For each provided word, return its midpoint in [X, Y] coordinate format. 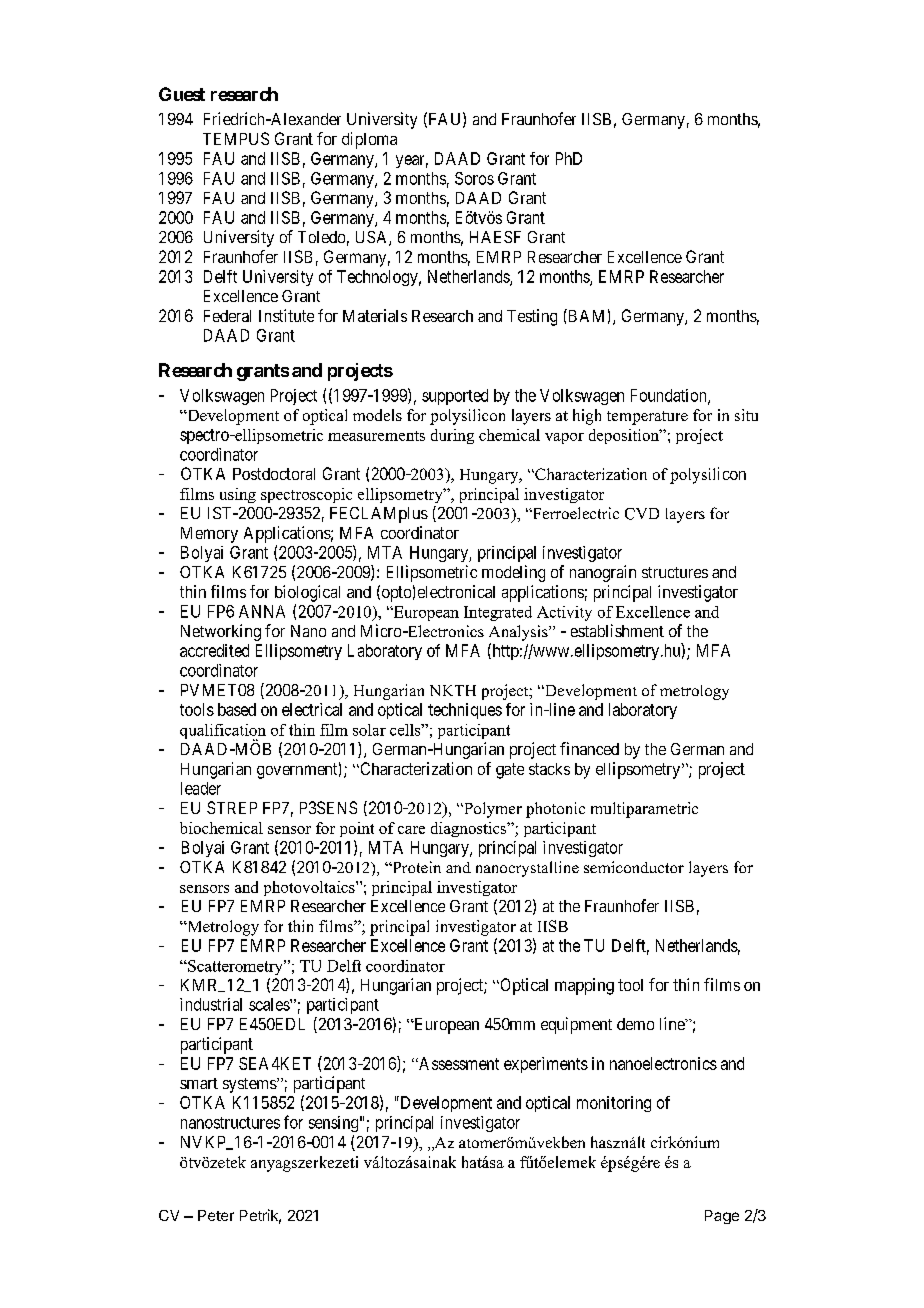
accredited [214, 650]
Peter [216, 1215]
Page [722, 1217]
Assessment [458, 1063]
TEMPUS [236, 138]
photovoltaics [310, 888]
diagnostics [470, 829]
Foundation [670, 396]
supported [455, 397]
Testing [532, 317]
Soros [474, 178]
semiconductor [634, 867]
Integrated [498, 613]
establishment [617, 630]
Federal [227, 316]
